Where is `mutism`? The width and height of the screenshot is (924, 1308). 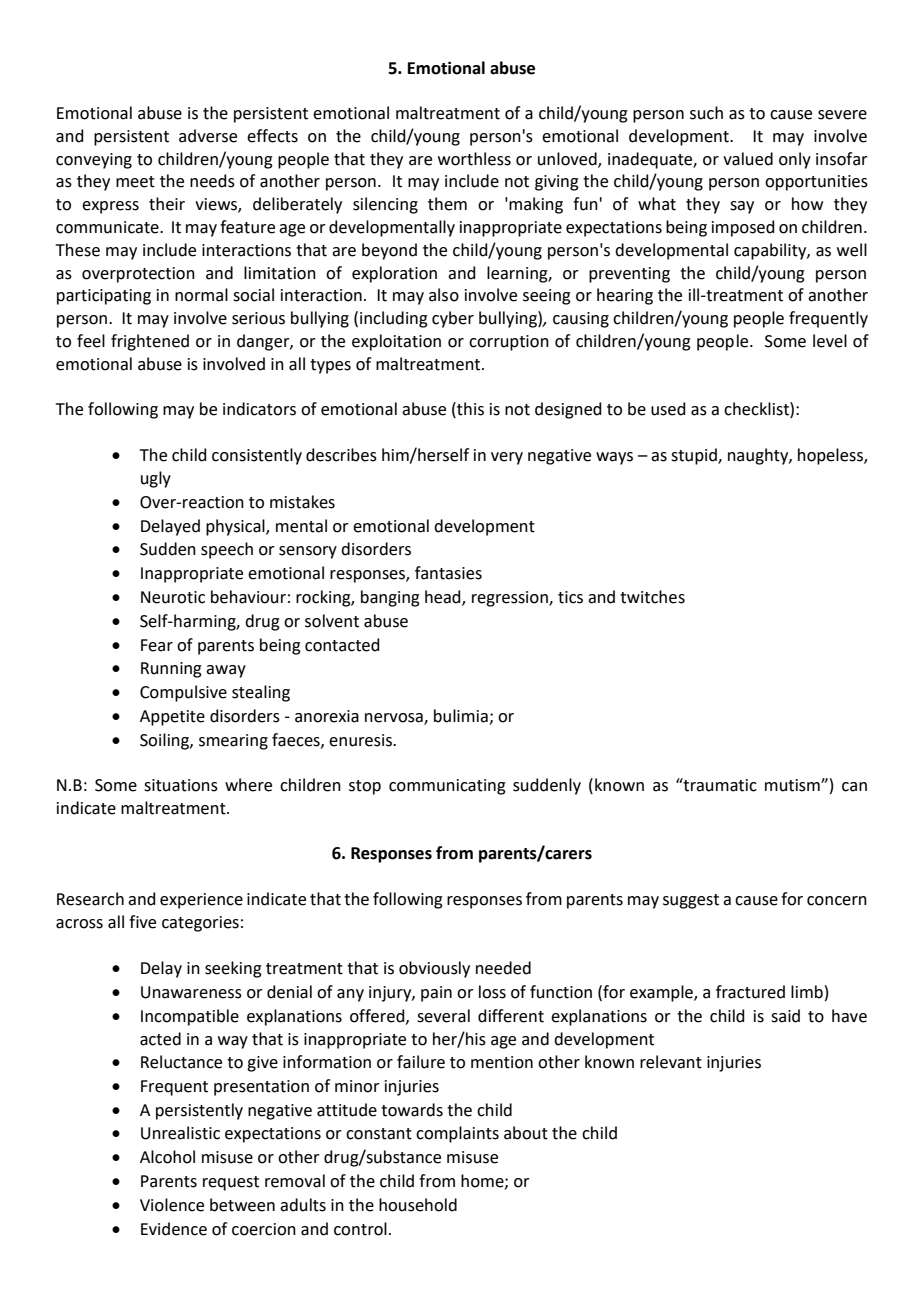 mutism is located at coordinates (793, 785).
